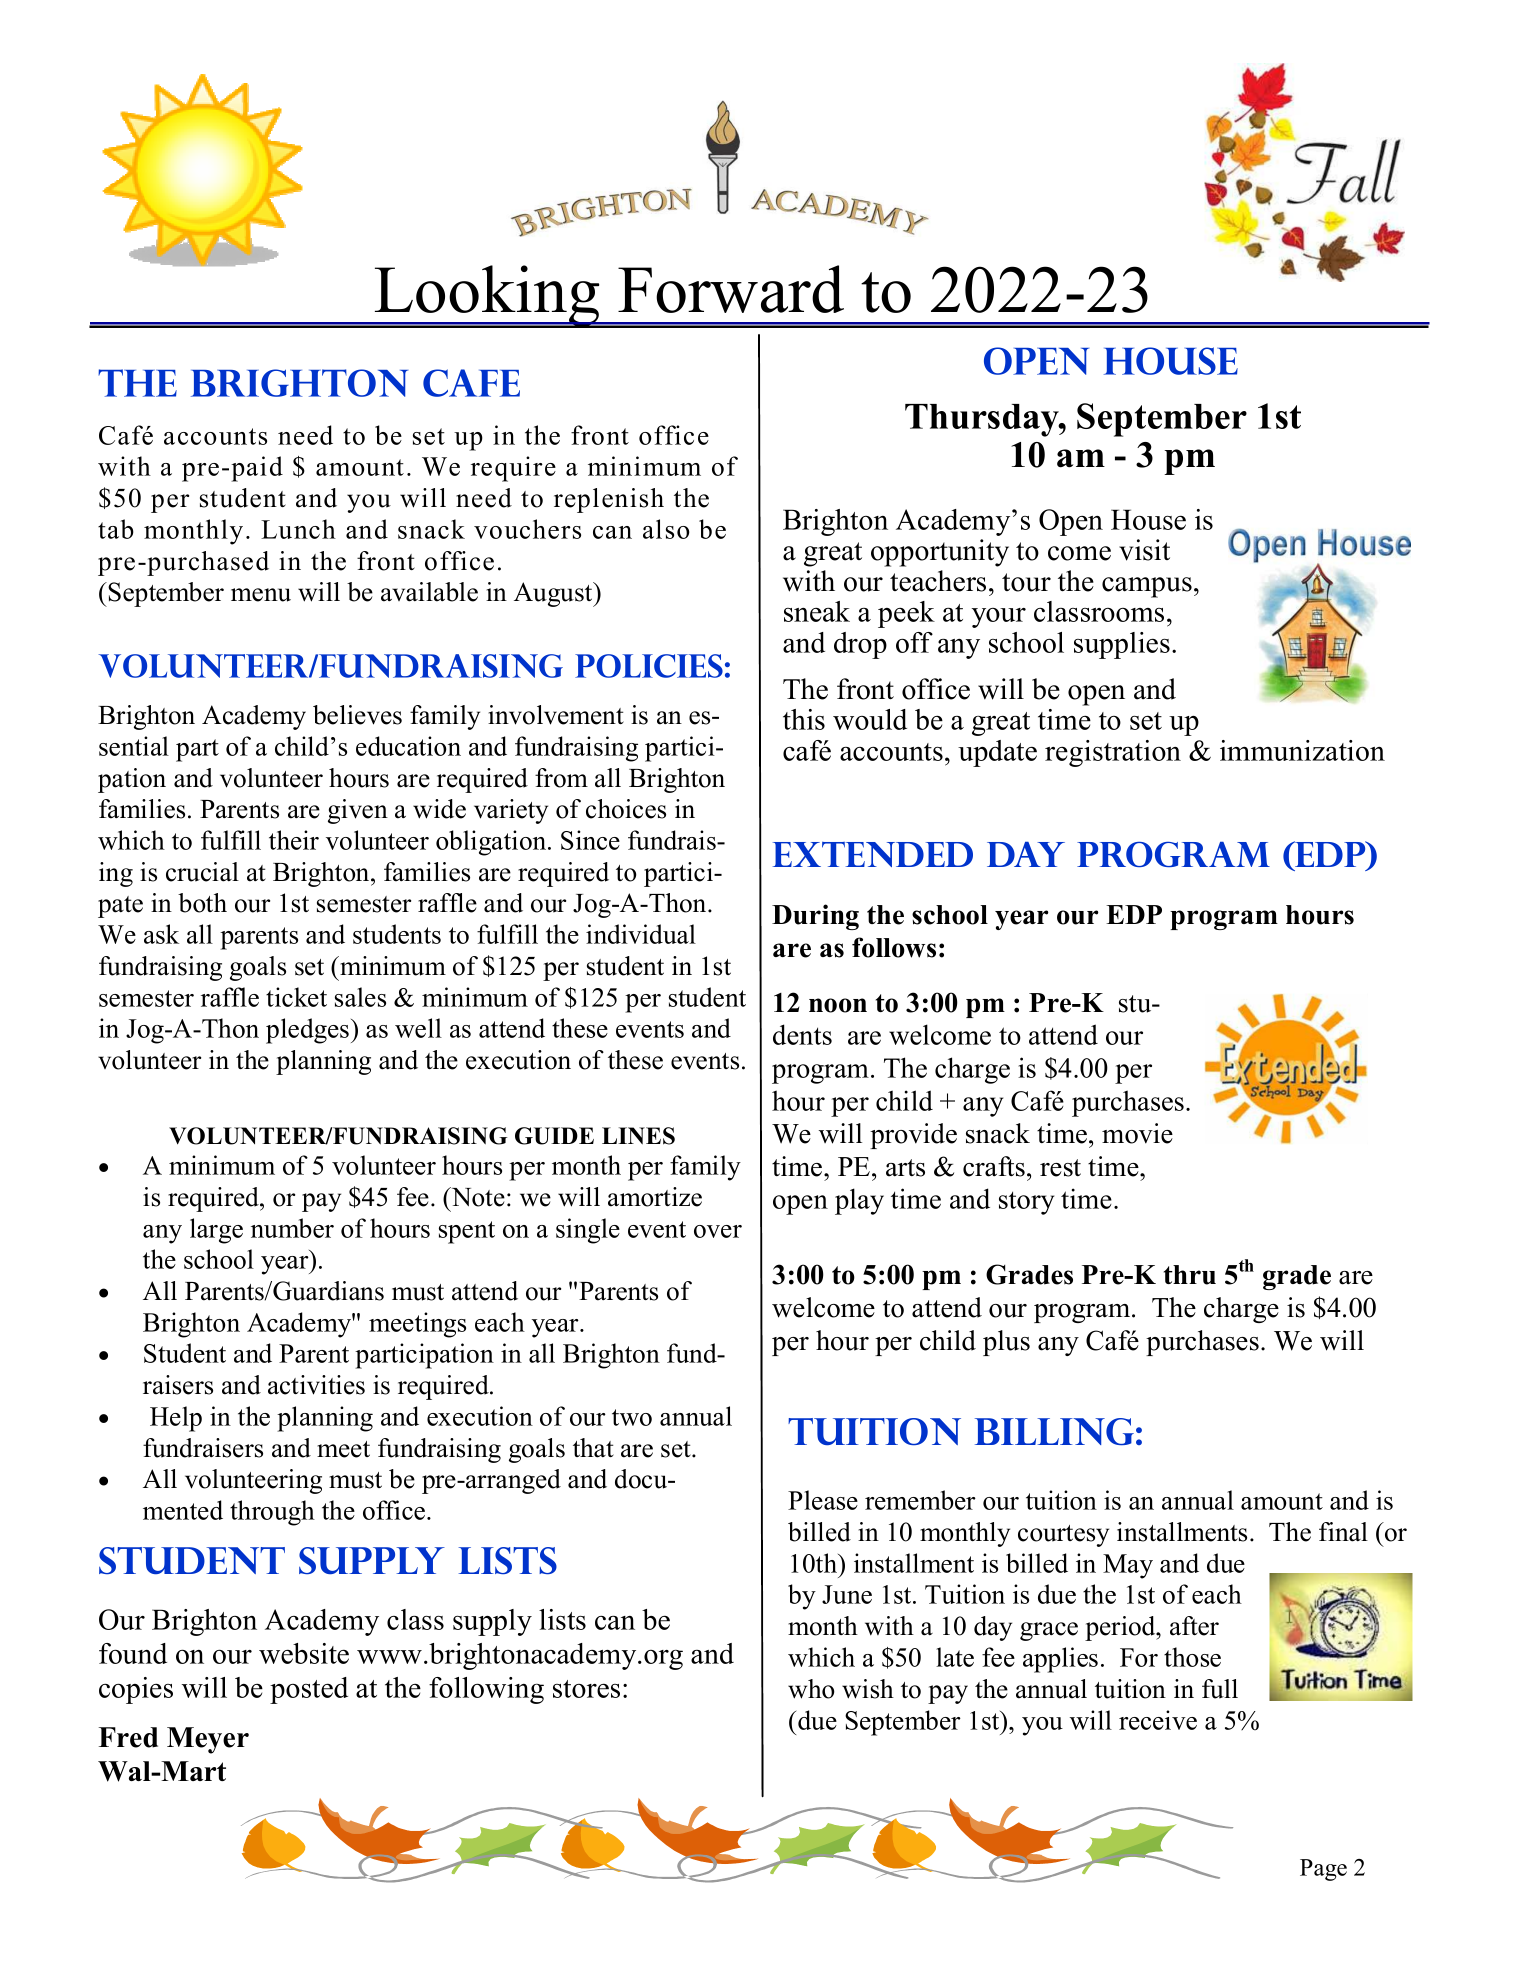  Describe the element at coordinates (1144, 550) in the screenshot. I see `visit` at that location.
